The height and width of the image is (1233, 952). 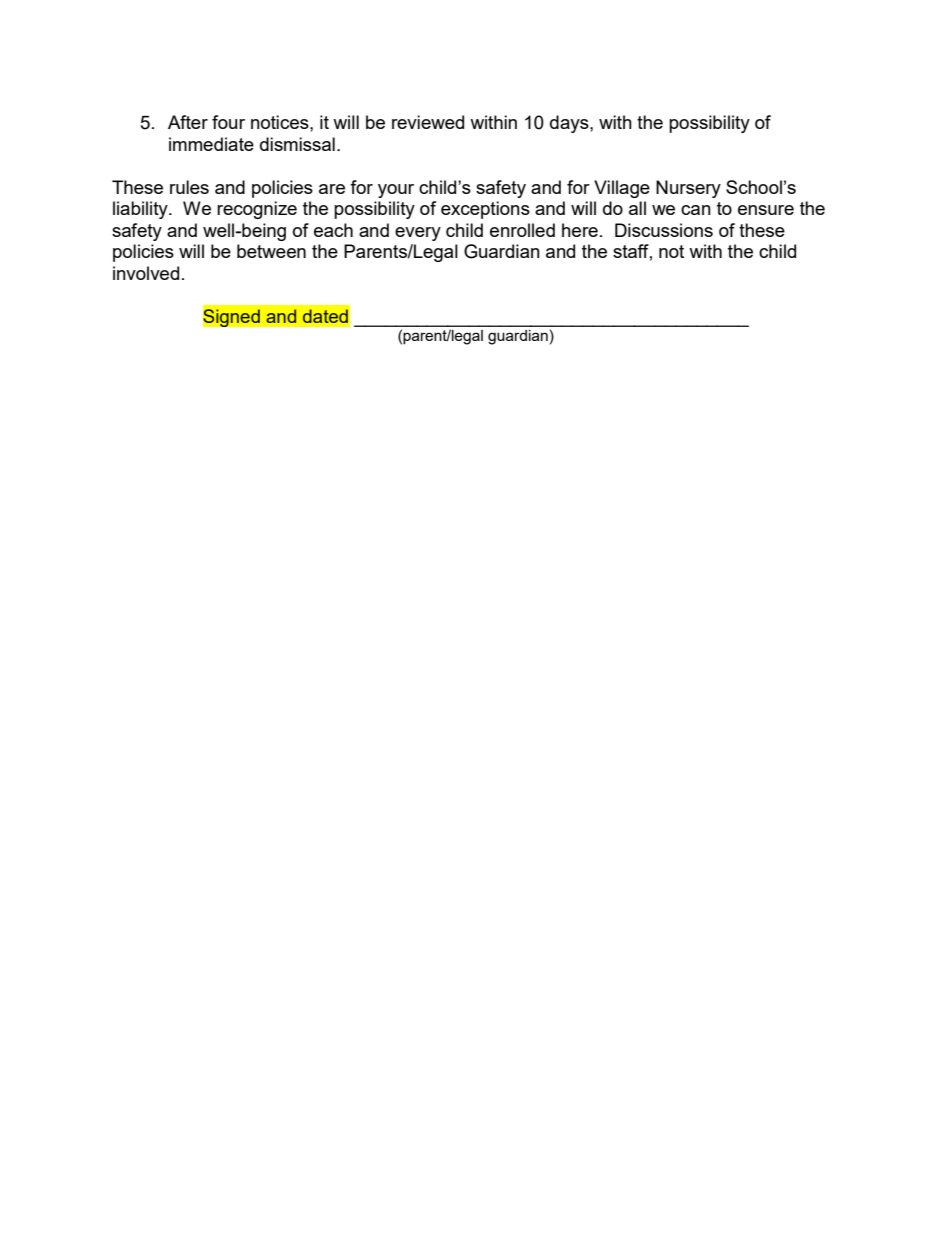 I want to click on Discussions, so click(x=664, y=230).
